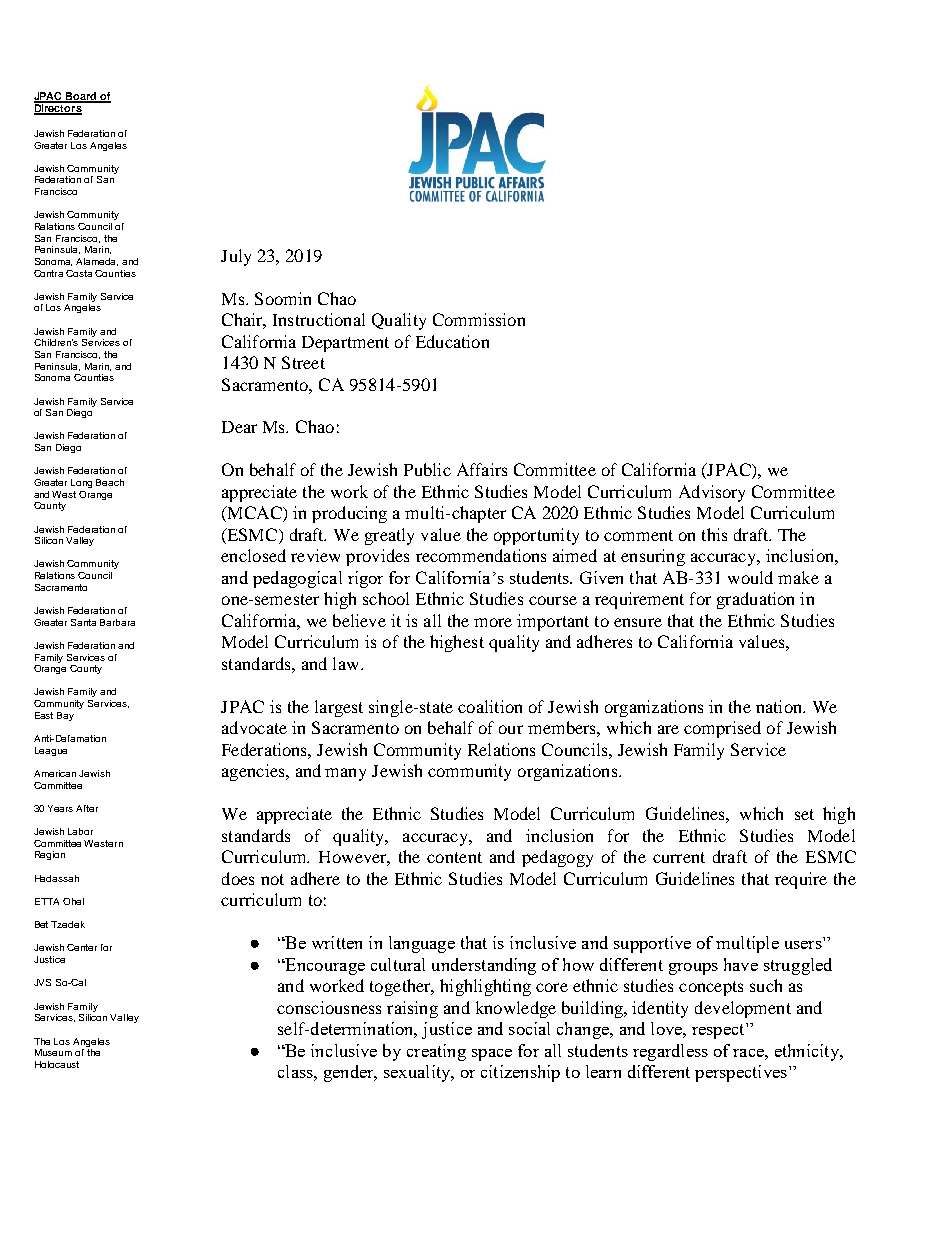 This image has height=1233, width=952. I want to click on respect, so click(719, 1031).
